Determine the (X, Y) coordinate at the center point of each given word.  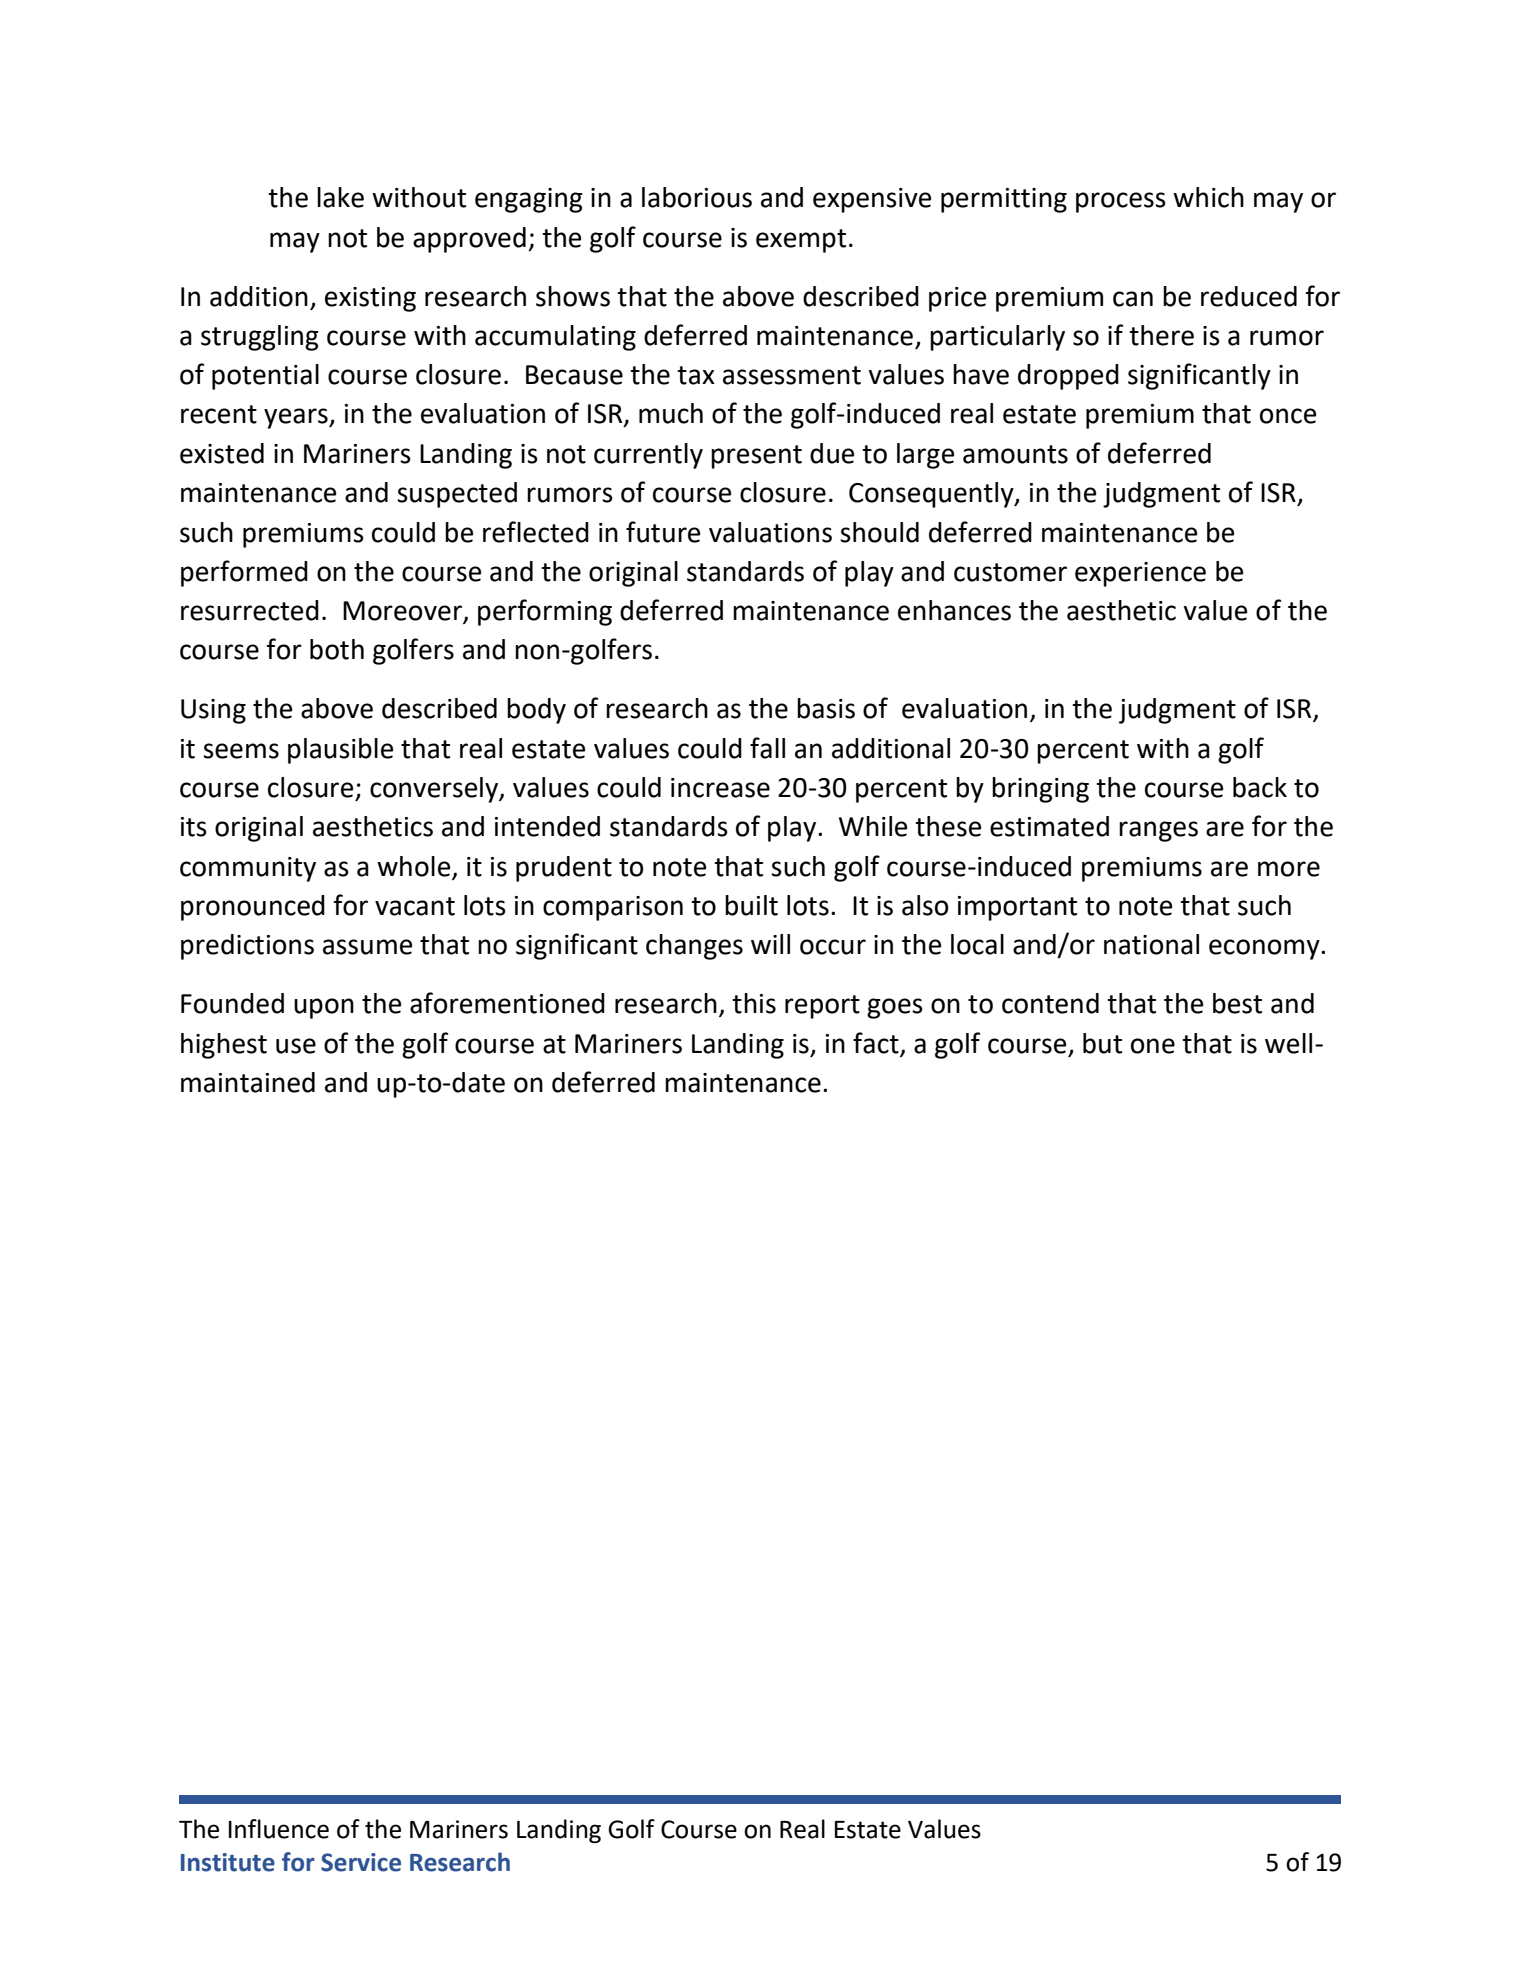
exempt (801, 241)
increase (720, 788)
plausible (340, 751)
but (1102, 1043)
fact (876, 1043)
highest (224, 1046)
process (1121, 202)
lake (340, 197)
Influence (279, 1829)
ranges (1158, 831)
